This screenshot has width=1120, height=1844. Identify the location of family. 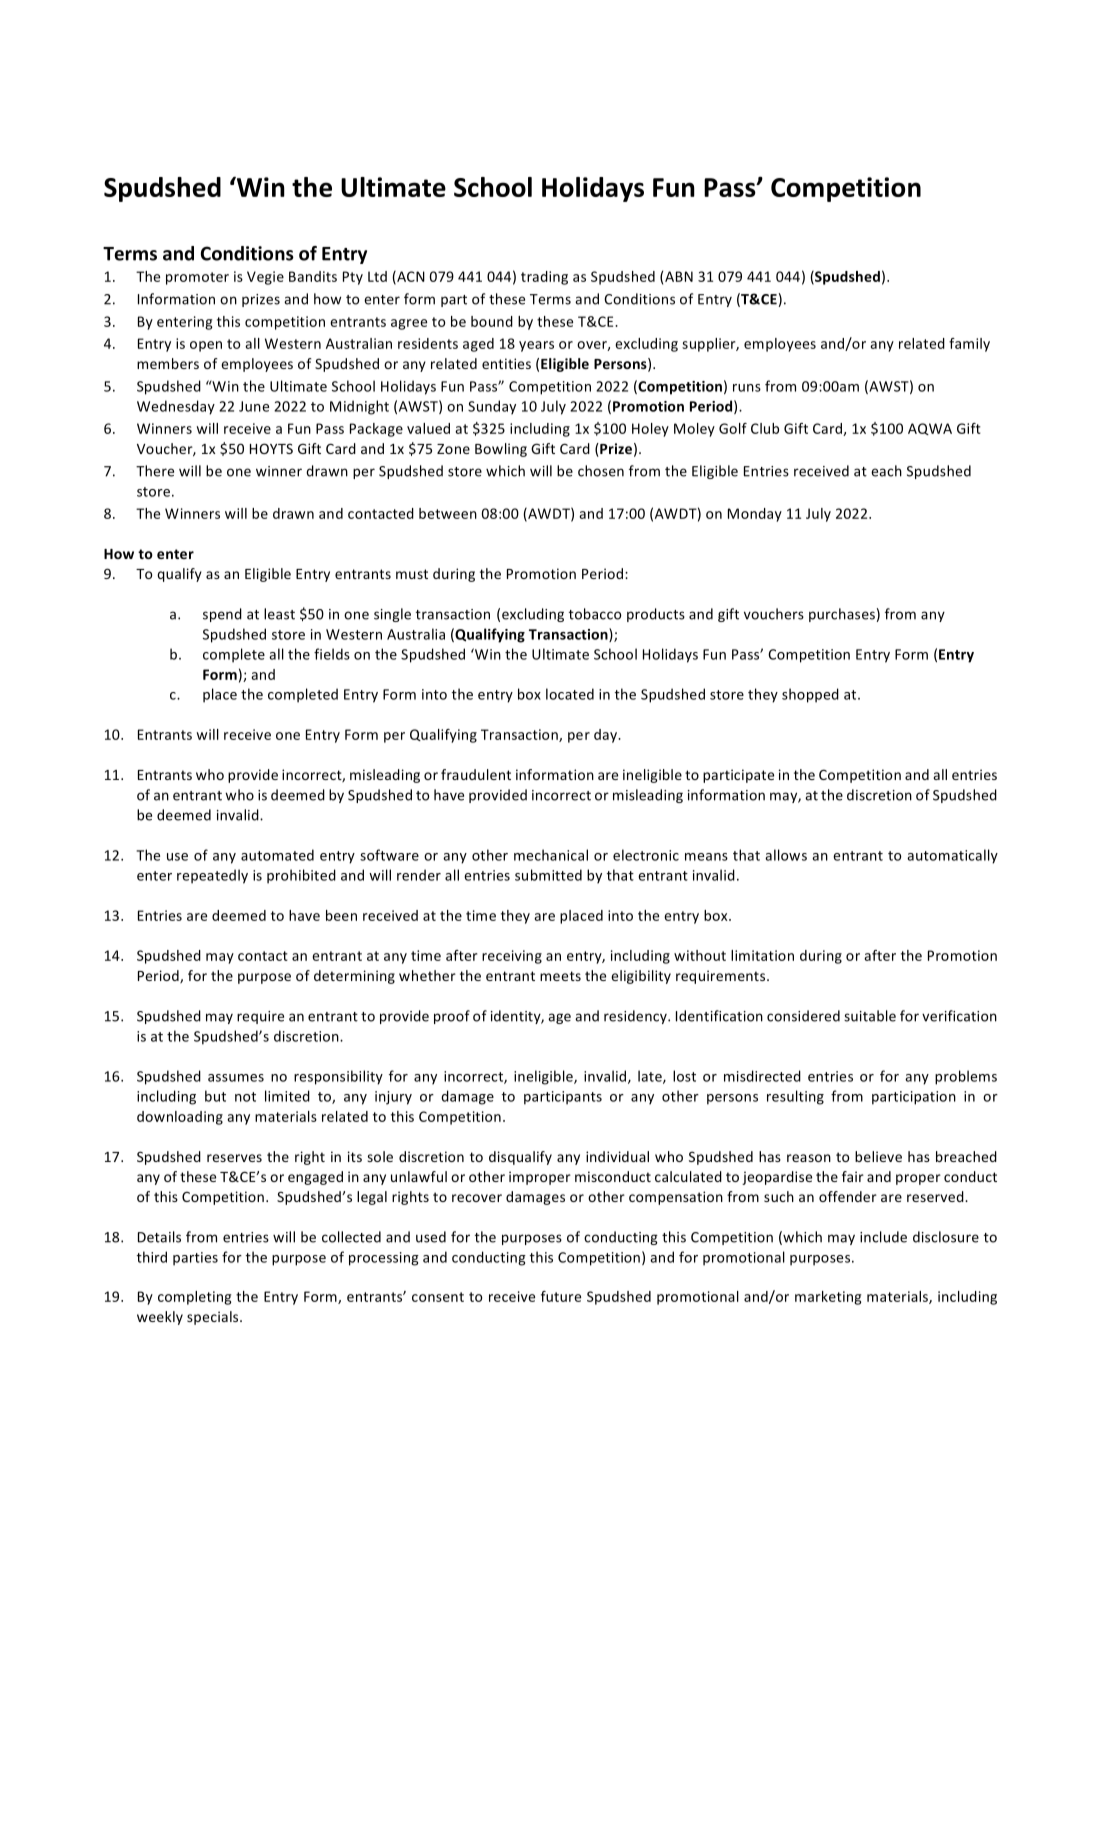
(969, 345).
